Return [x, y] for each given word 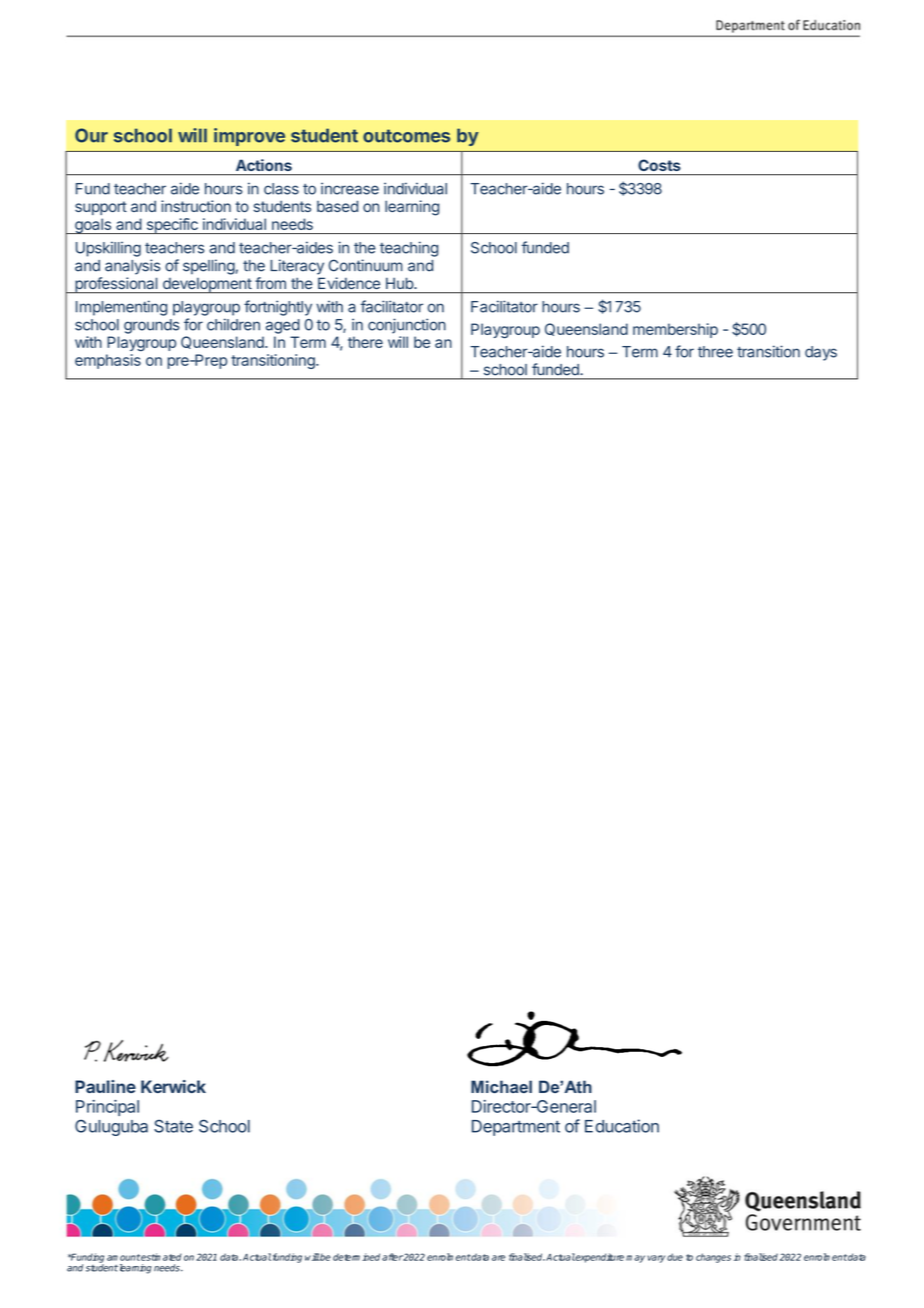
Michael [501, 1086]
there [365, 342]
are [498, 1258]
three [715, 352]
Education [622, 1126]
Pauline [105, 1086]
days [821, 353]
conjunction [407, 326]
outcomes [406, 136]
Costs [659, 165]
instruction [196, 206]
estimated [161, 1257]
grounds [151, 326]
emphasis [108, 361]
